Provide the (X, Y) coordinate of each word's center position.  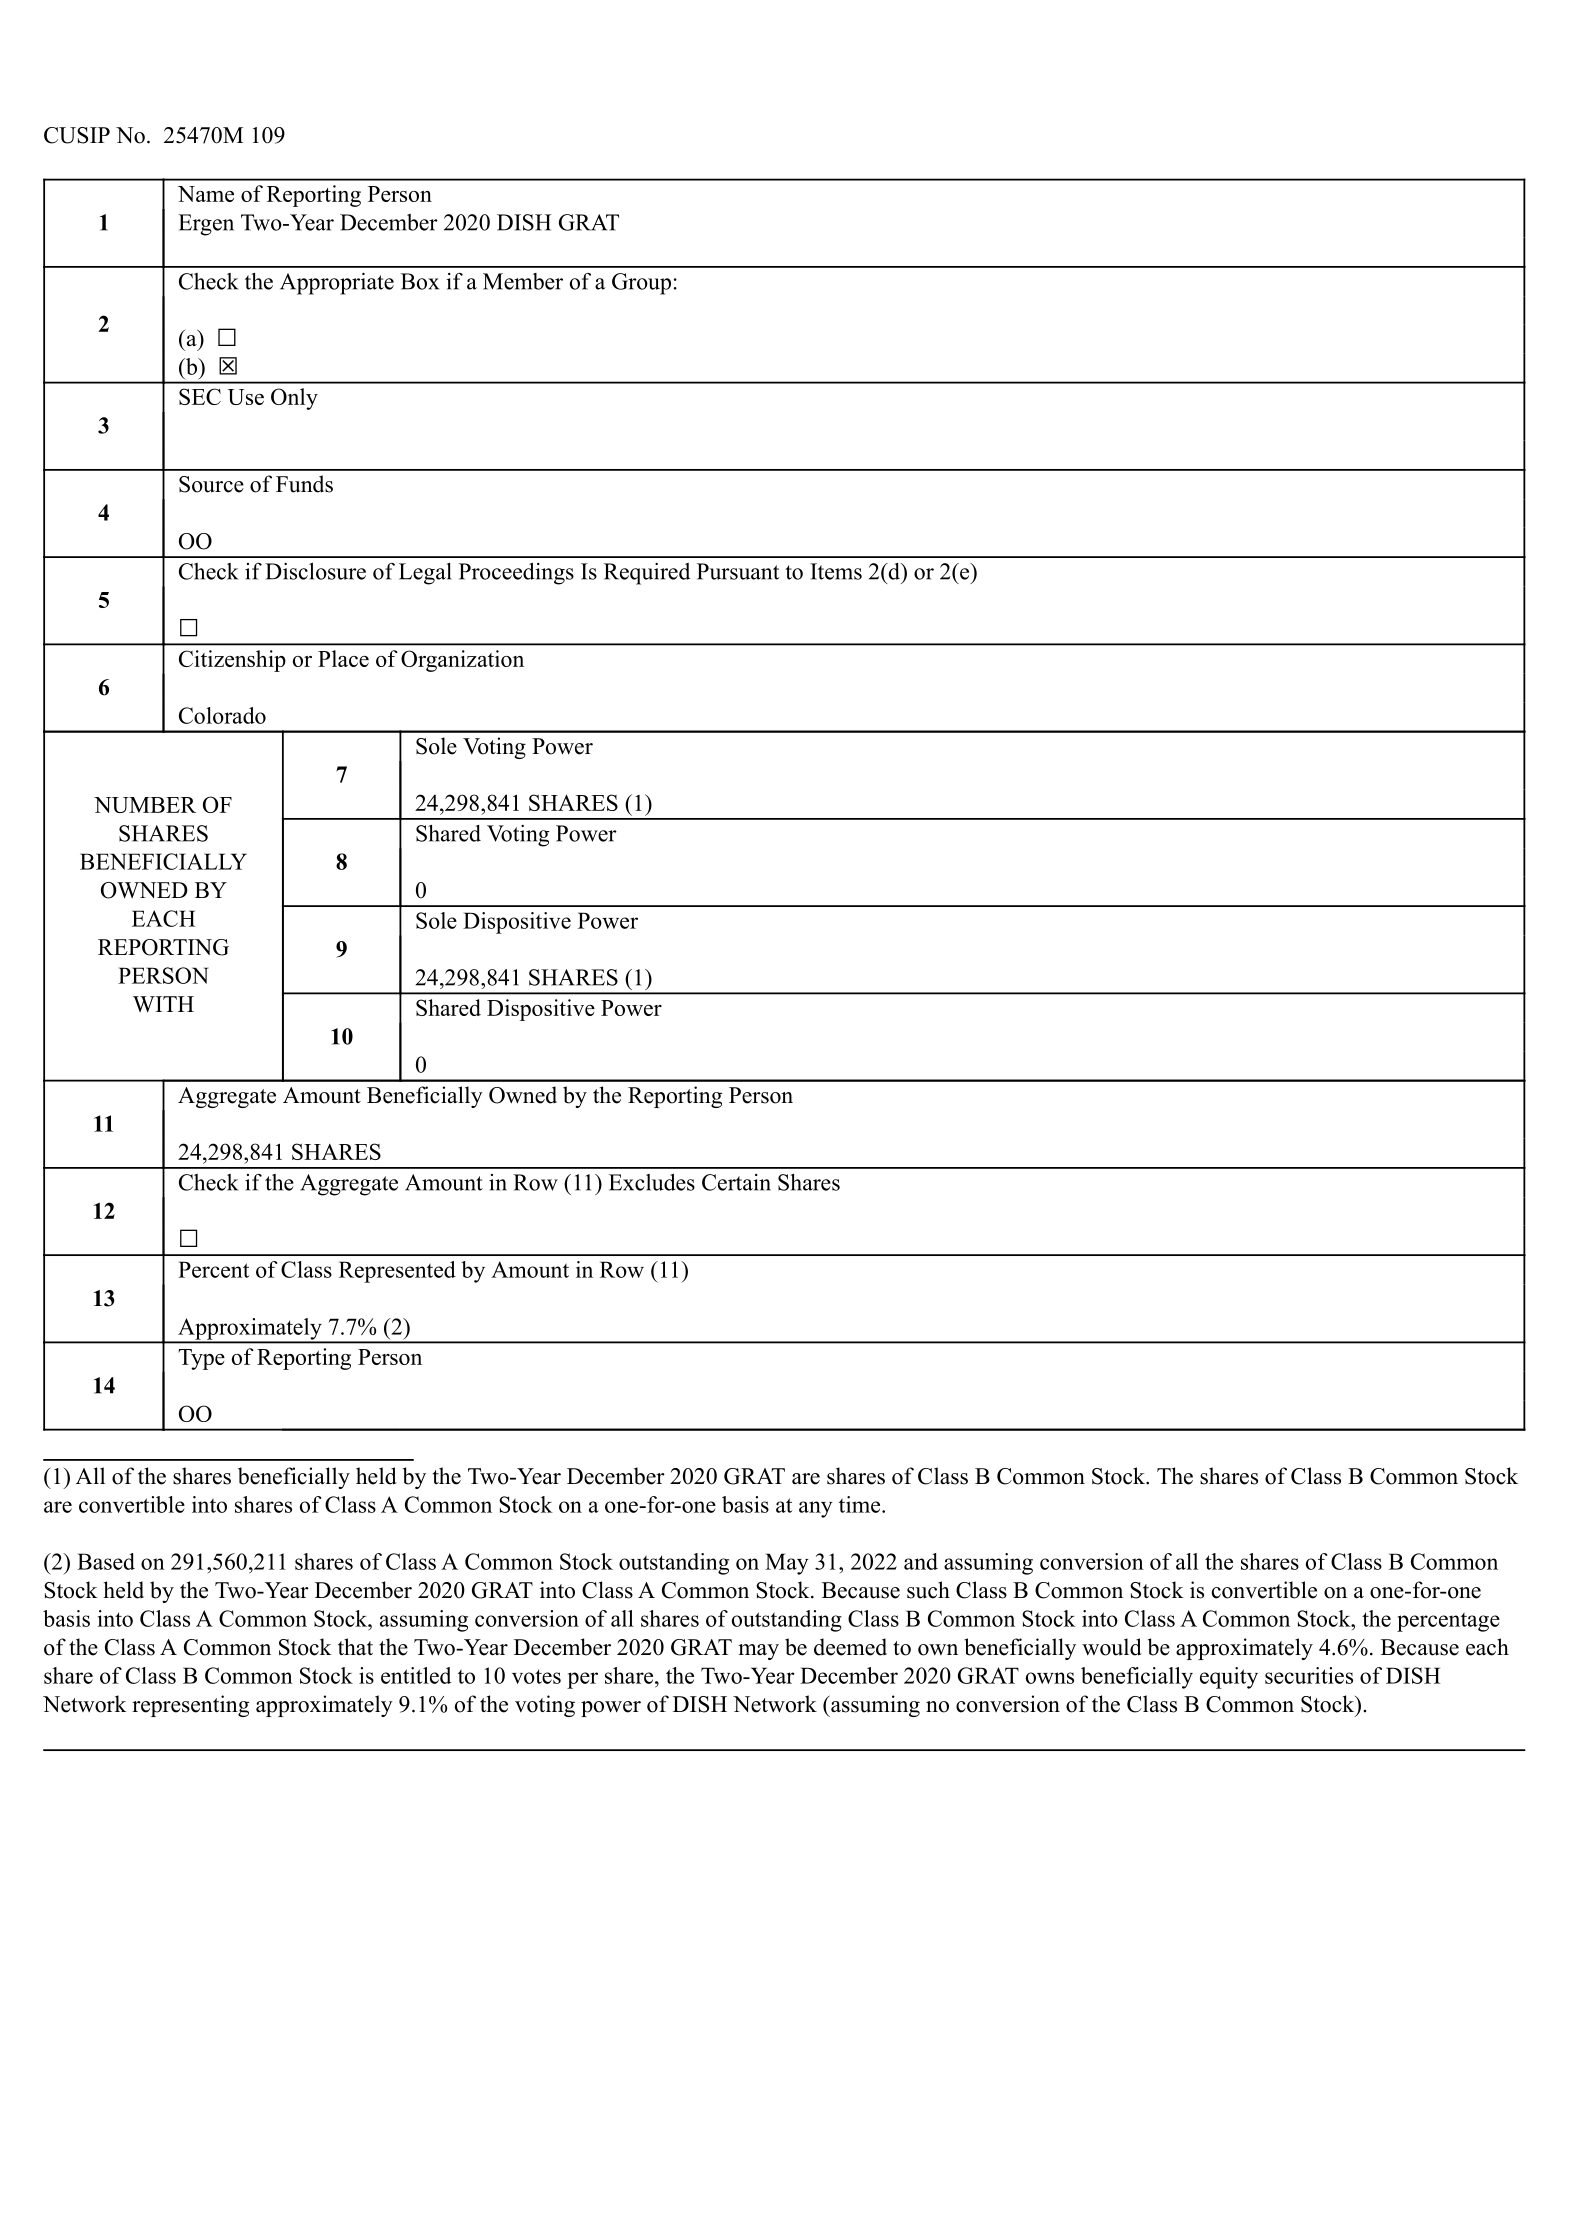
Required (647, 574)
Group (641, 284)
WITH (163, 1004)
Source (211, 484)
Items (836, 571)
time (861, 1504)
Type (201, 1359)
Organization (462, 661)
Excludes (652, 1182)
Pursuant (738, 571)
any (815, 1509)
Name (206, 194)
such (928, 1590)
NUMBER (145, 805)
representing (190, 1706)
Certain (736, 1182)
